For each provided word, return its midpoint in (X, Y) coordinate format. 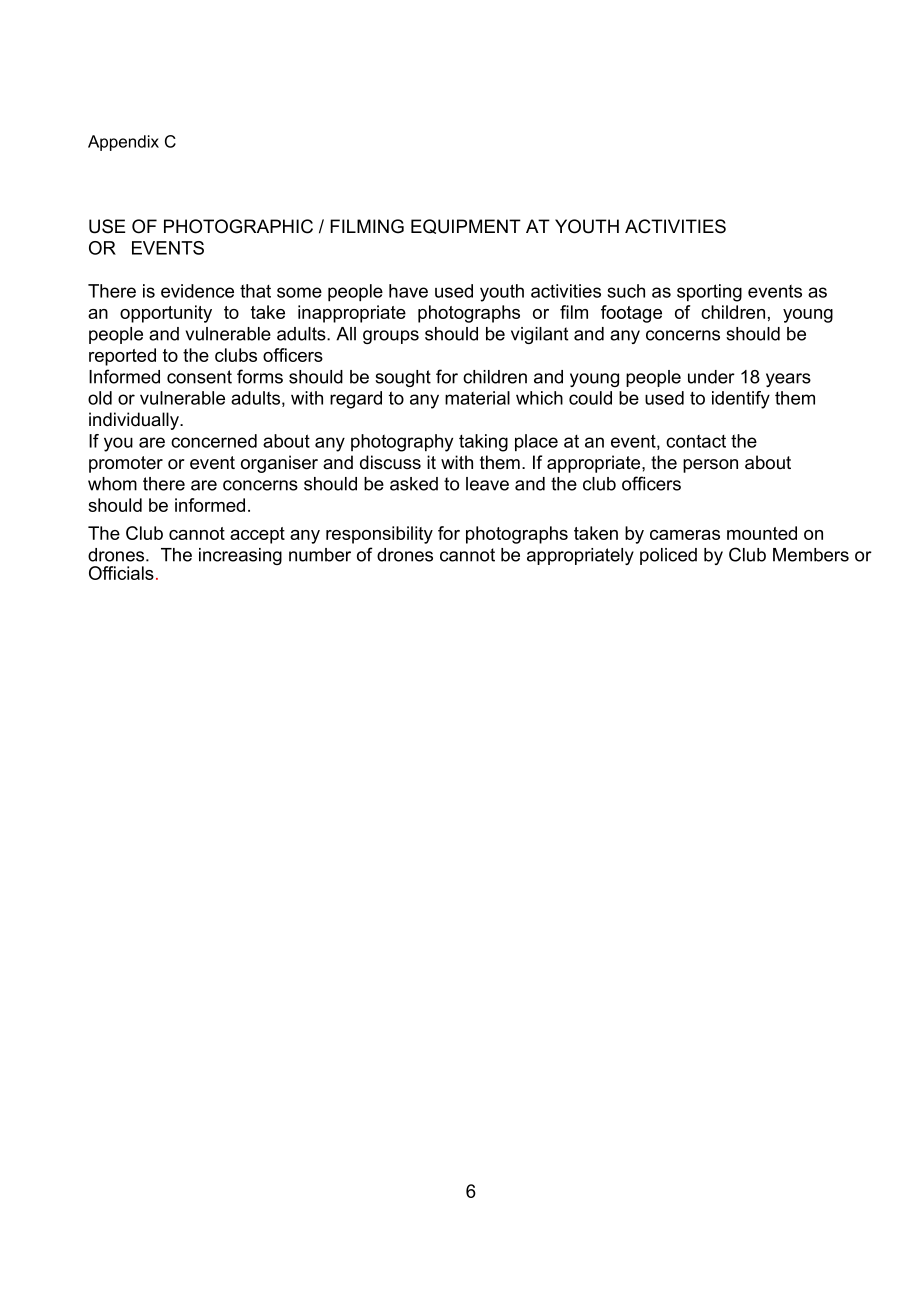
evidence (197, 291)
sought (403, 378)
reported (122, 357)
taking (483, 443)
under (711, 377)
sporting (709, 293)
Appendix (123, 143)
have (408, 291)
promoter (126, 464)
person (710, 466)
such (626, 291)
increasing (240, 556)
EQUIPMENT (466, 226)
